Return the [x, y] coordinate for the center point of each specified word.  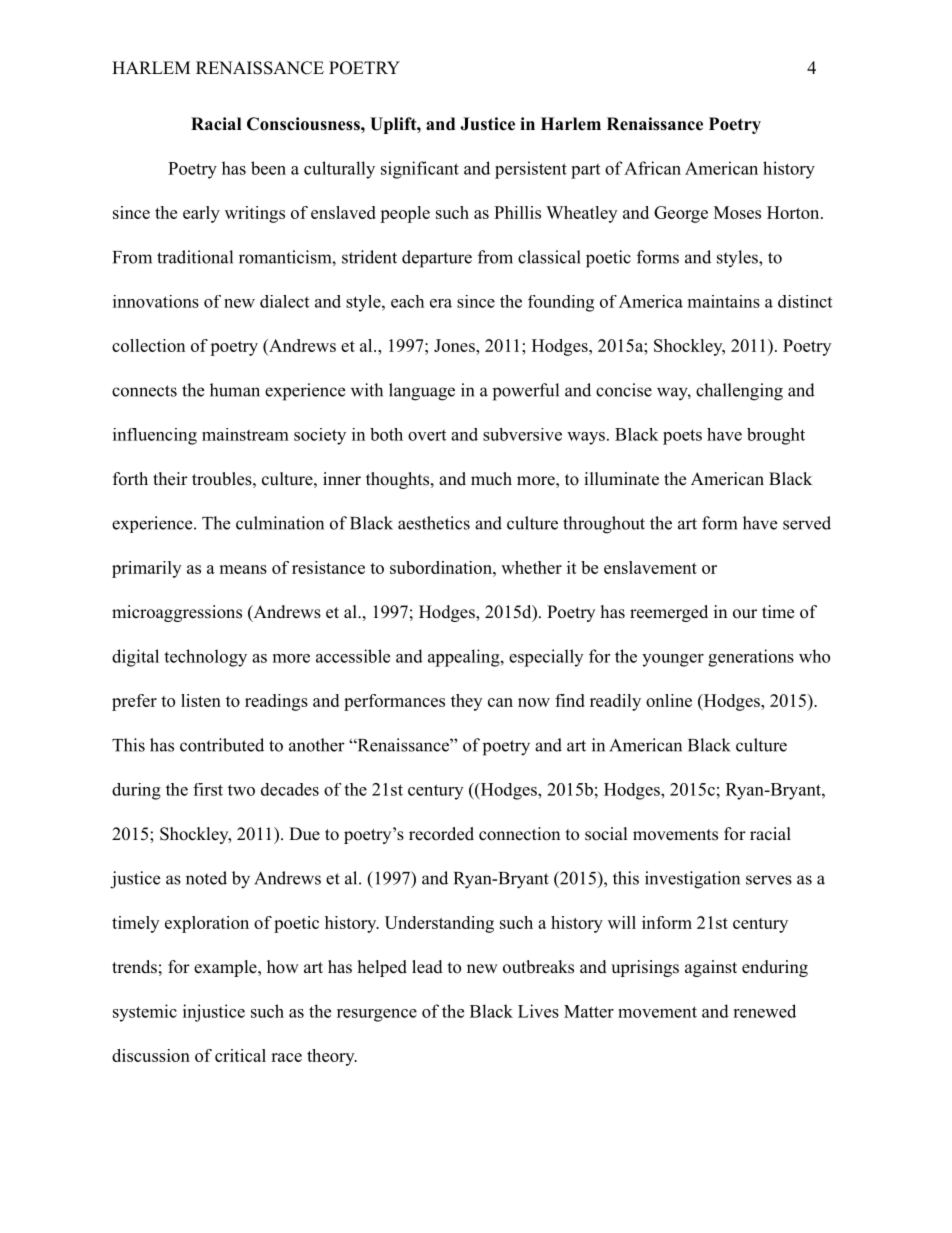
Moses [737, 212]
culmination [280, 523]
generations [751, 658]
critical [240, 1055]
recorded [441, 834]
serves [769, 880]
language [422, 392]
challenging [739, 392]
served [807, 523]
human [235, 390]
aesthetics [434, 523]
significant [420, 170]
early [201, 214]
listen [201, 700]
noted [206, 878]
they [466, 702]
